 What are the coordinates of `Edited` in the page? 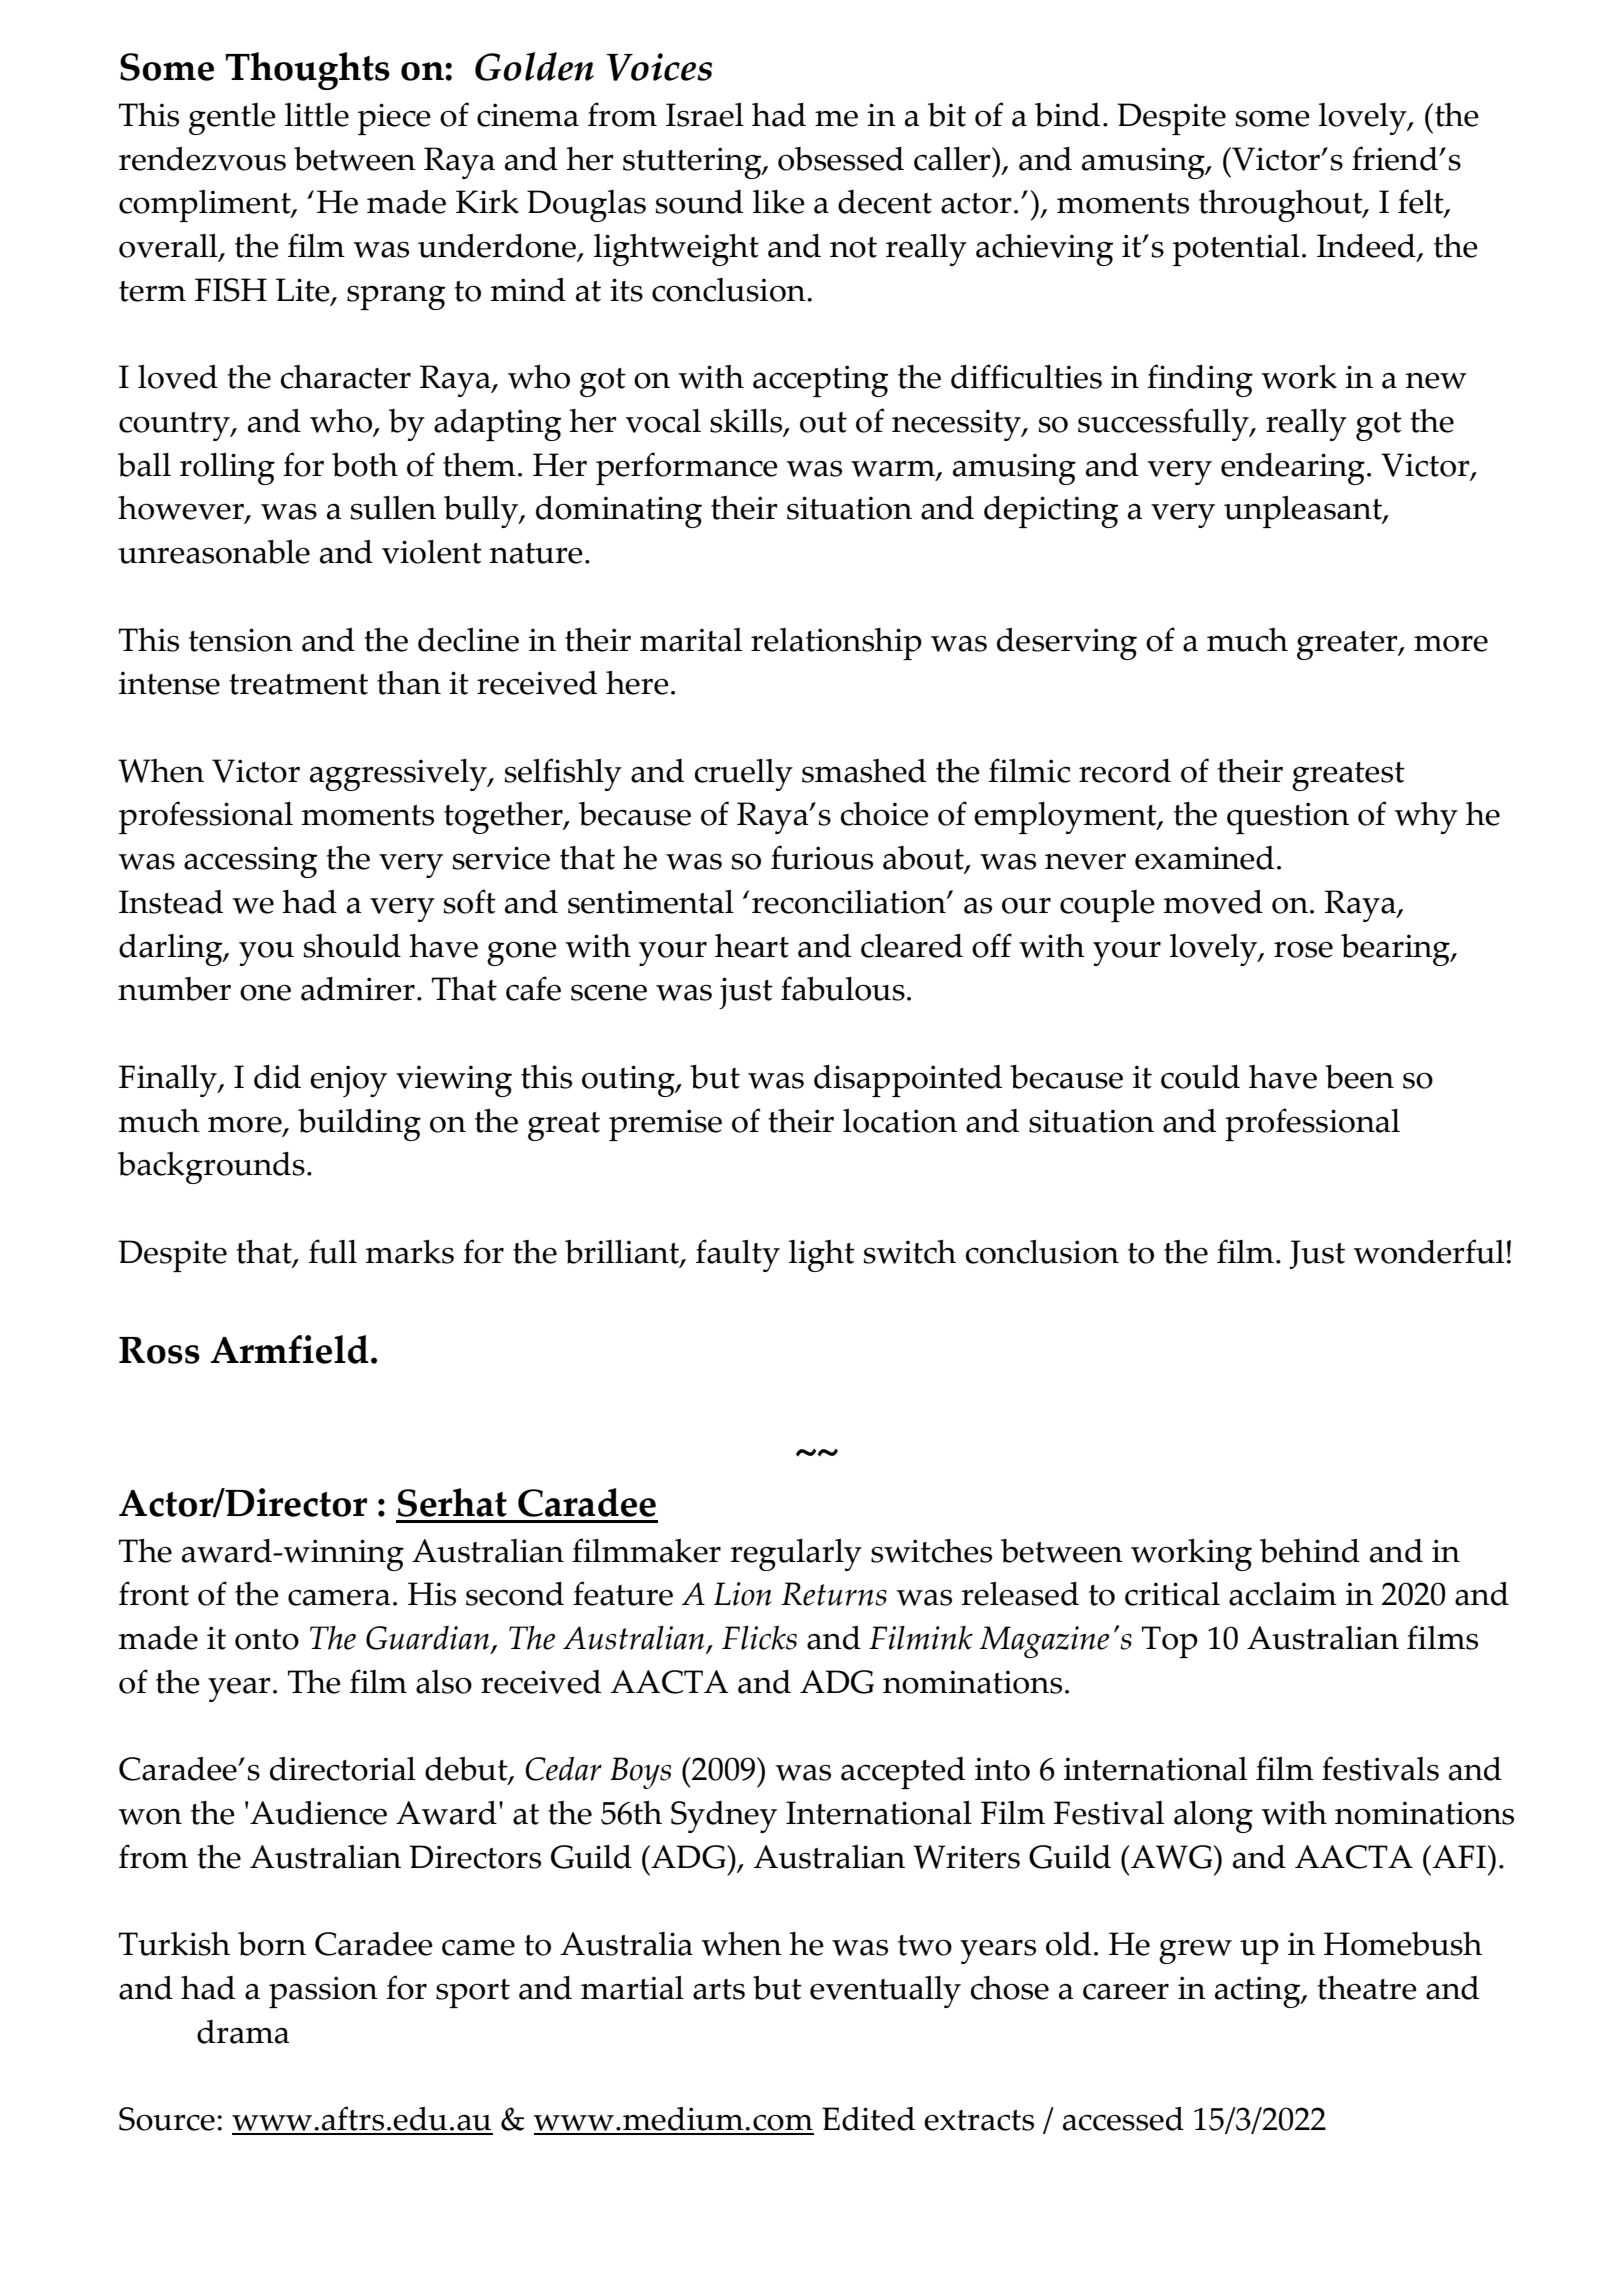 It's located at (868, 2119).
